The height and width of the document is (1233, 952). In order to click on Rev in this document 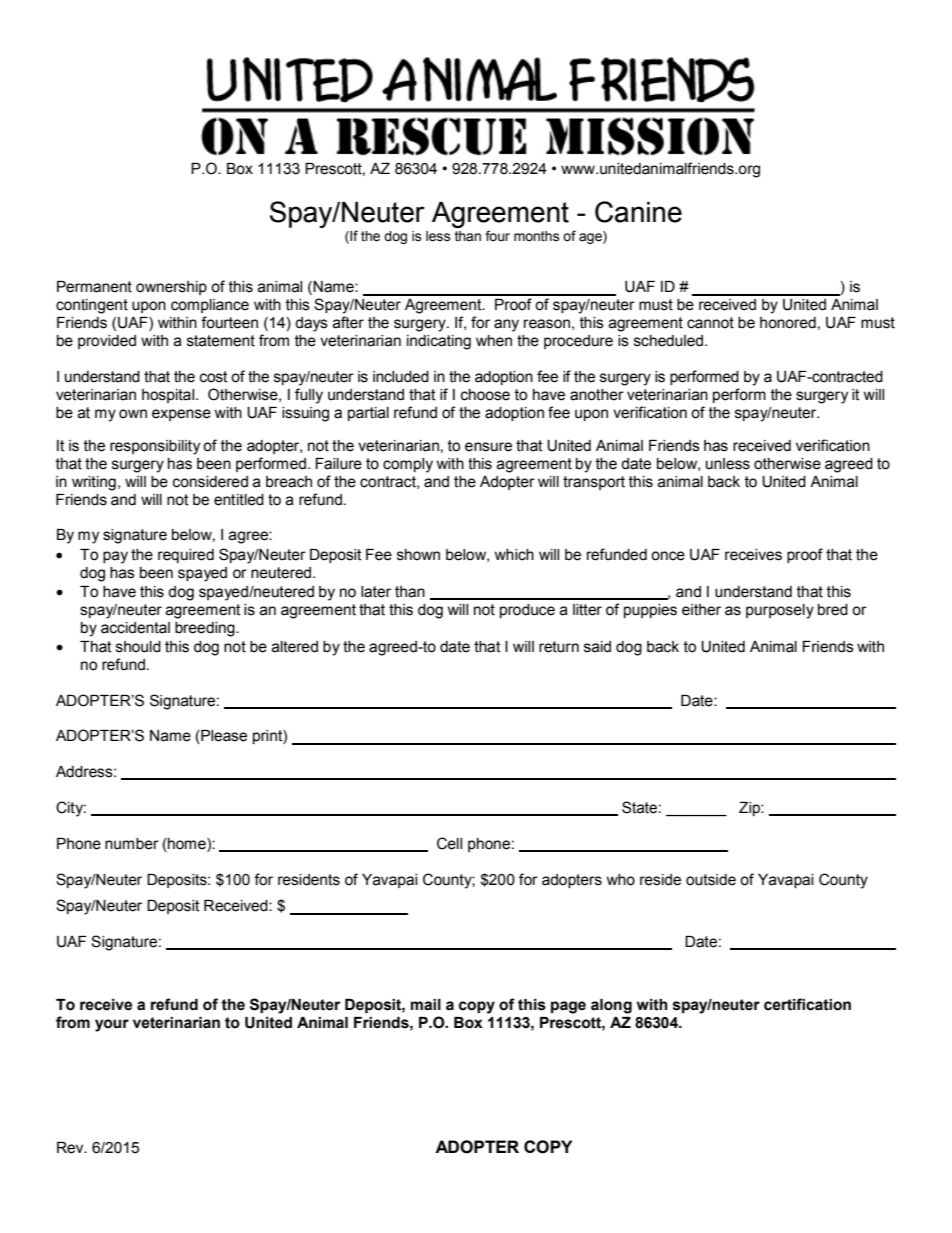, I will do `click(71, 1148)`.
